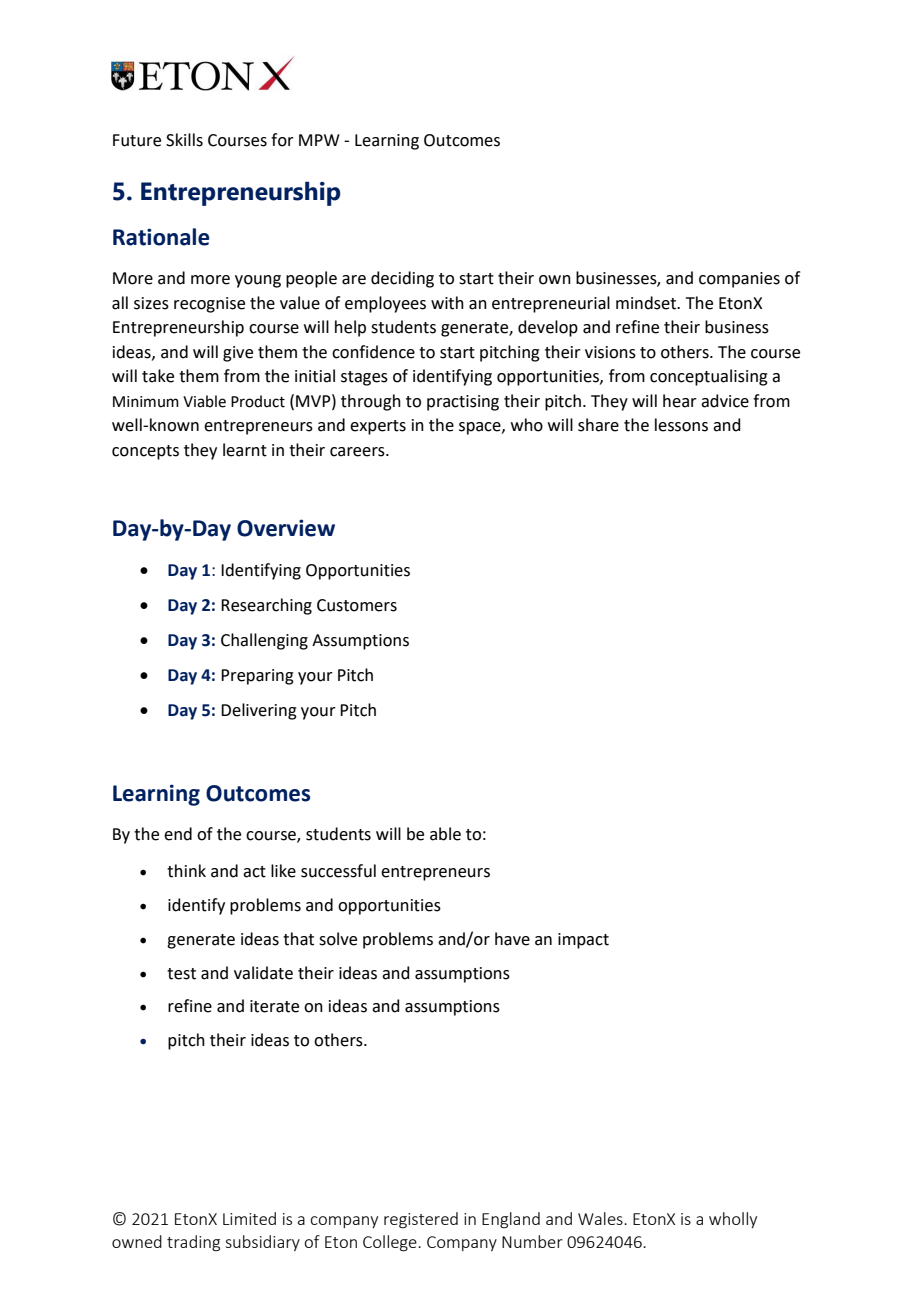  Describe the element at coordinates (402, 279) in the screenshot. I see `deciding` at that location.
